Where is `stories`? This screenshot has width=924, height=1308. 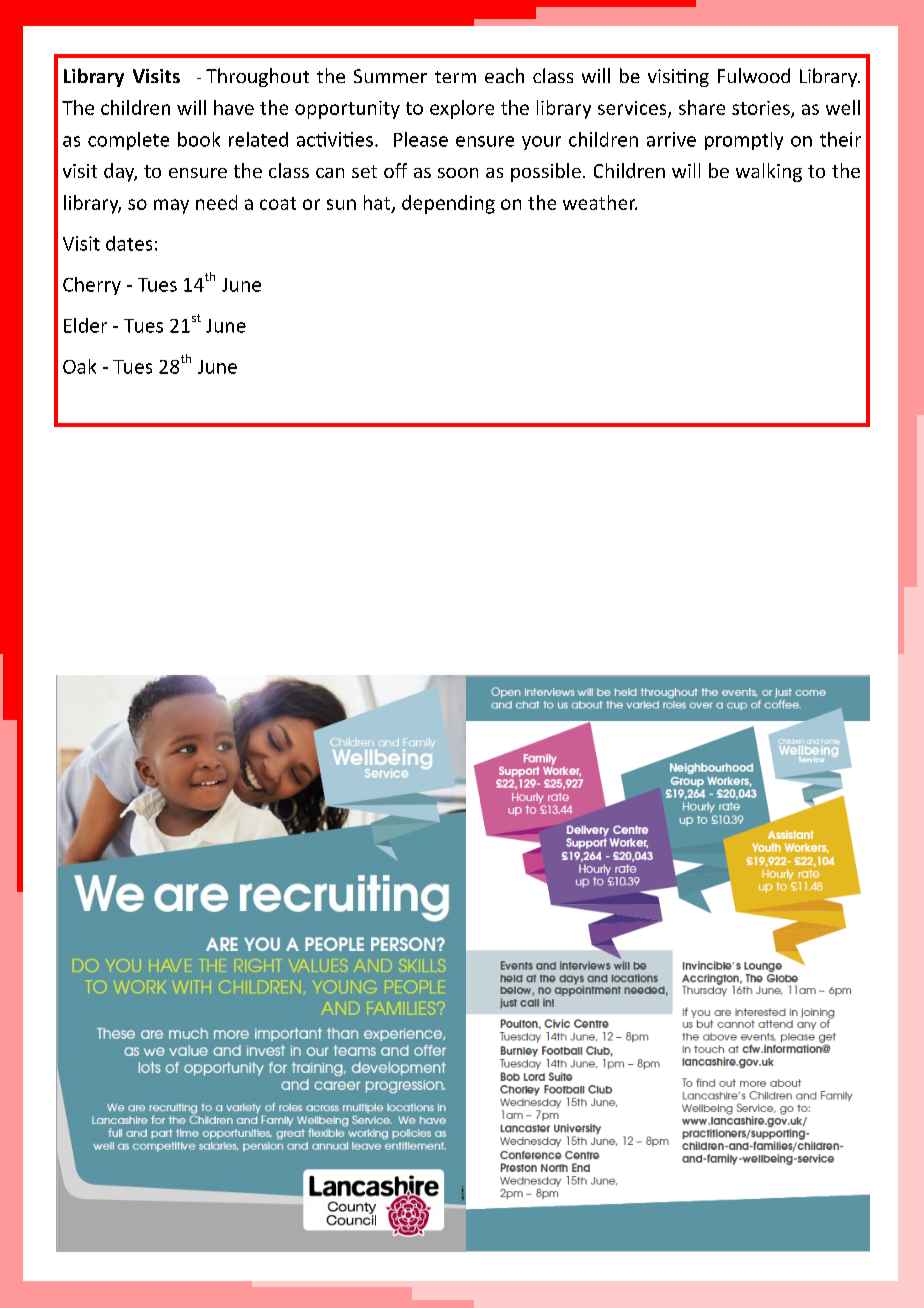 stories is located at coordinates (762, 109).
